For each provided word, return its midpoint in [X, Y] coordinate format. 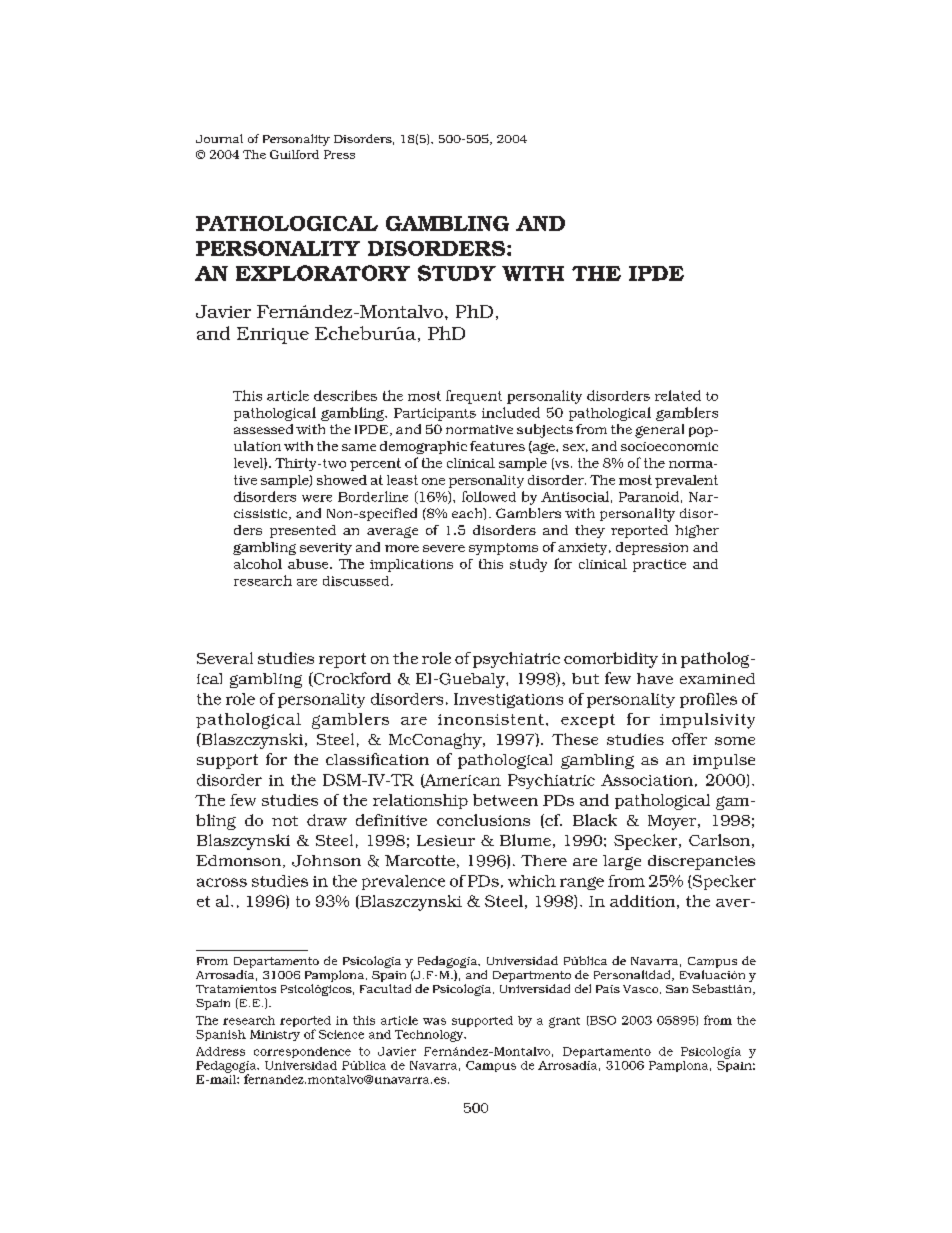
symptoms [503, 549]
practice [659, 565]
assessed [263, 429]
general [659, 431]
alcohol [258, 564]
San [677, 989]
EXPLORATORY [323, 273]
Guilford [294, 154]
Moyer [673, 822]
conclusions [483, 820]
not [285, 821]
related [678, 395]
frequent [474, 397]
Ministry [275, 1035]
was [434, 1021]
